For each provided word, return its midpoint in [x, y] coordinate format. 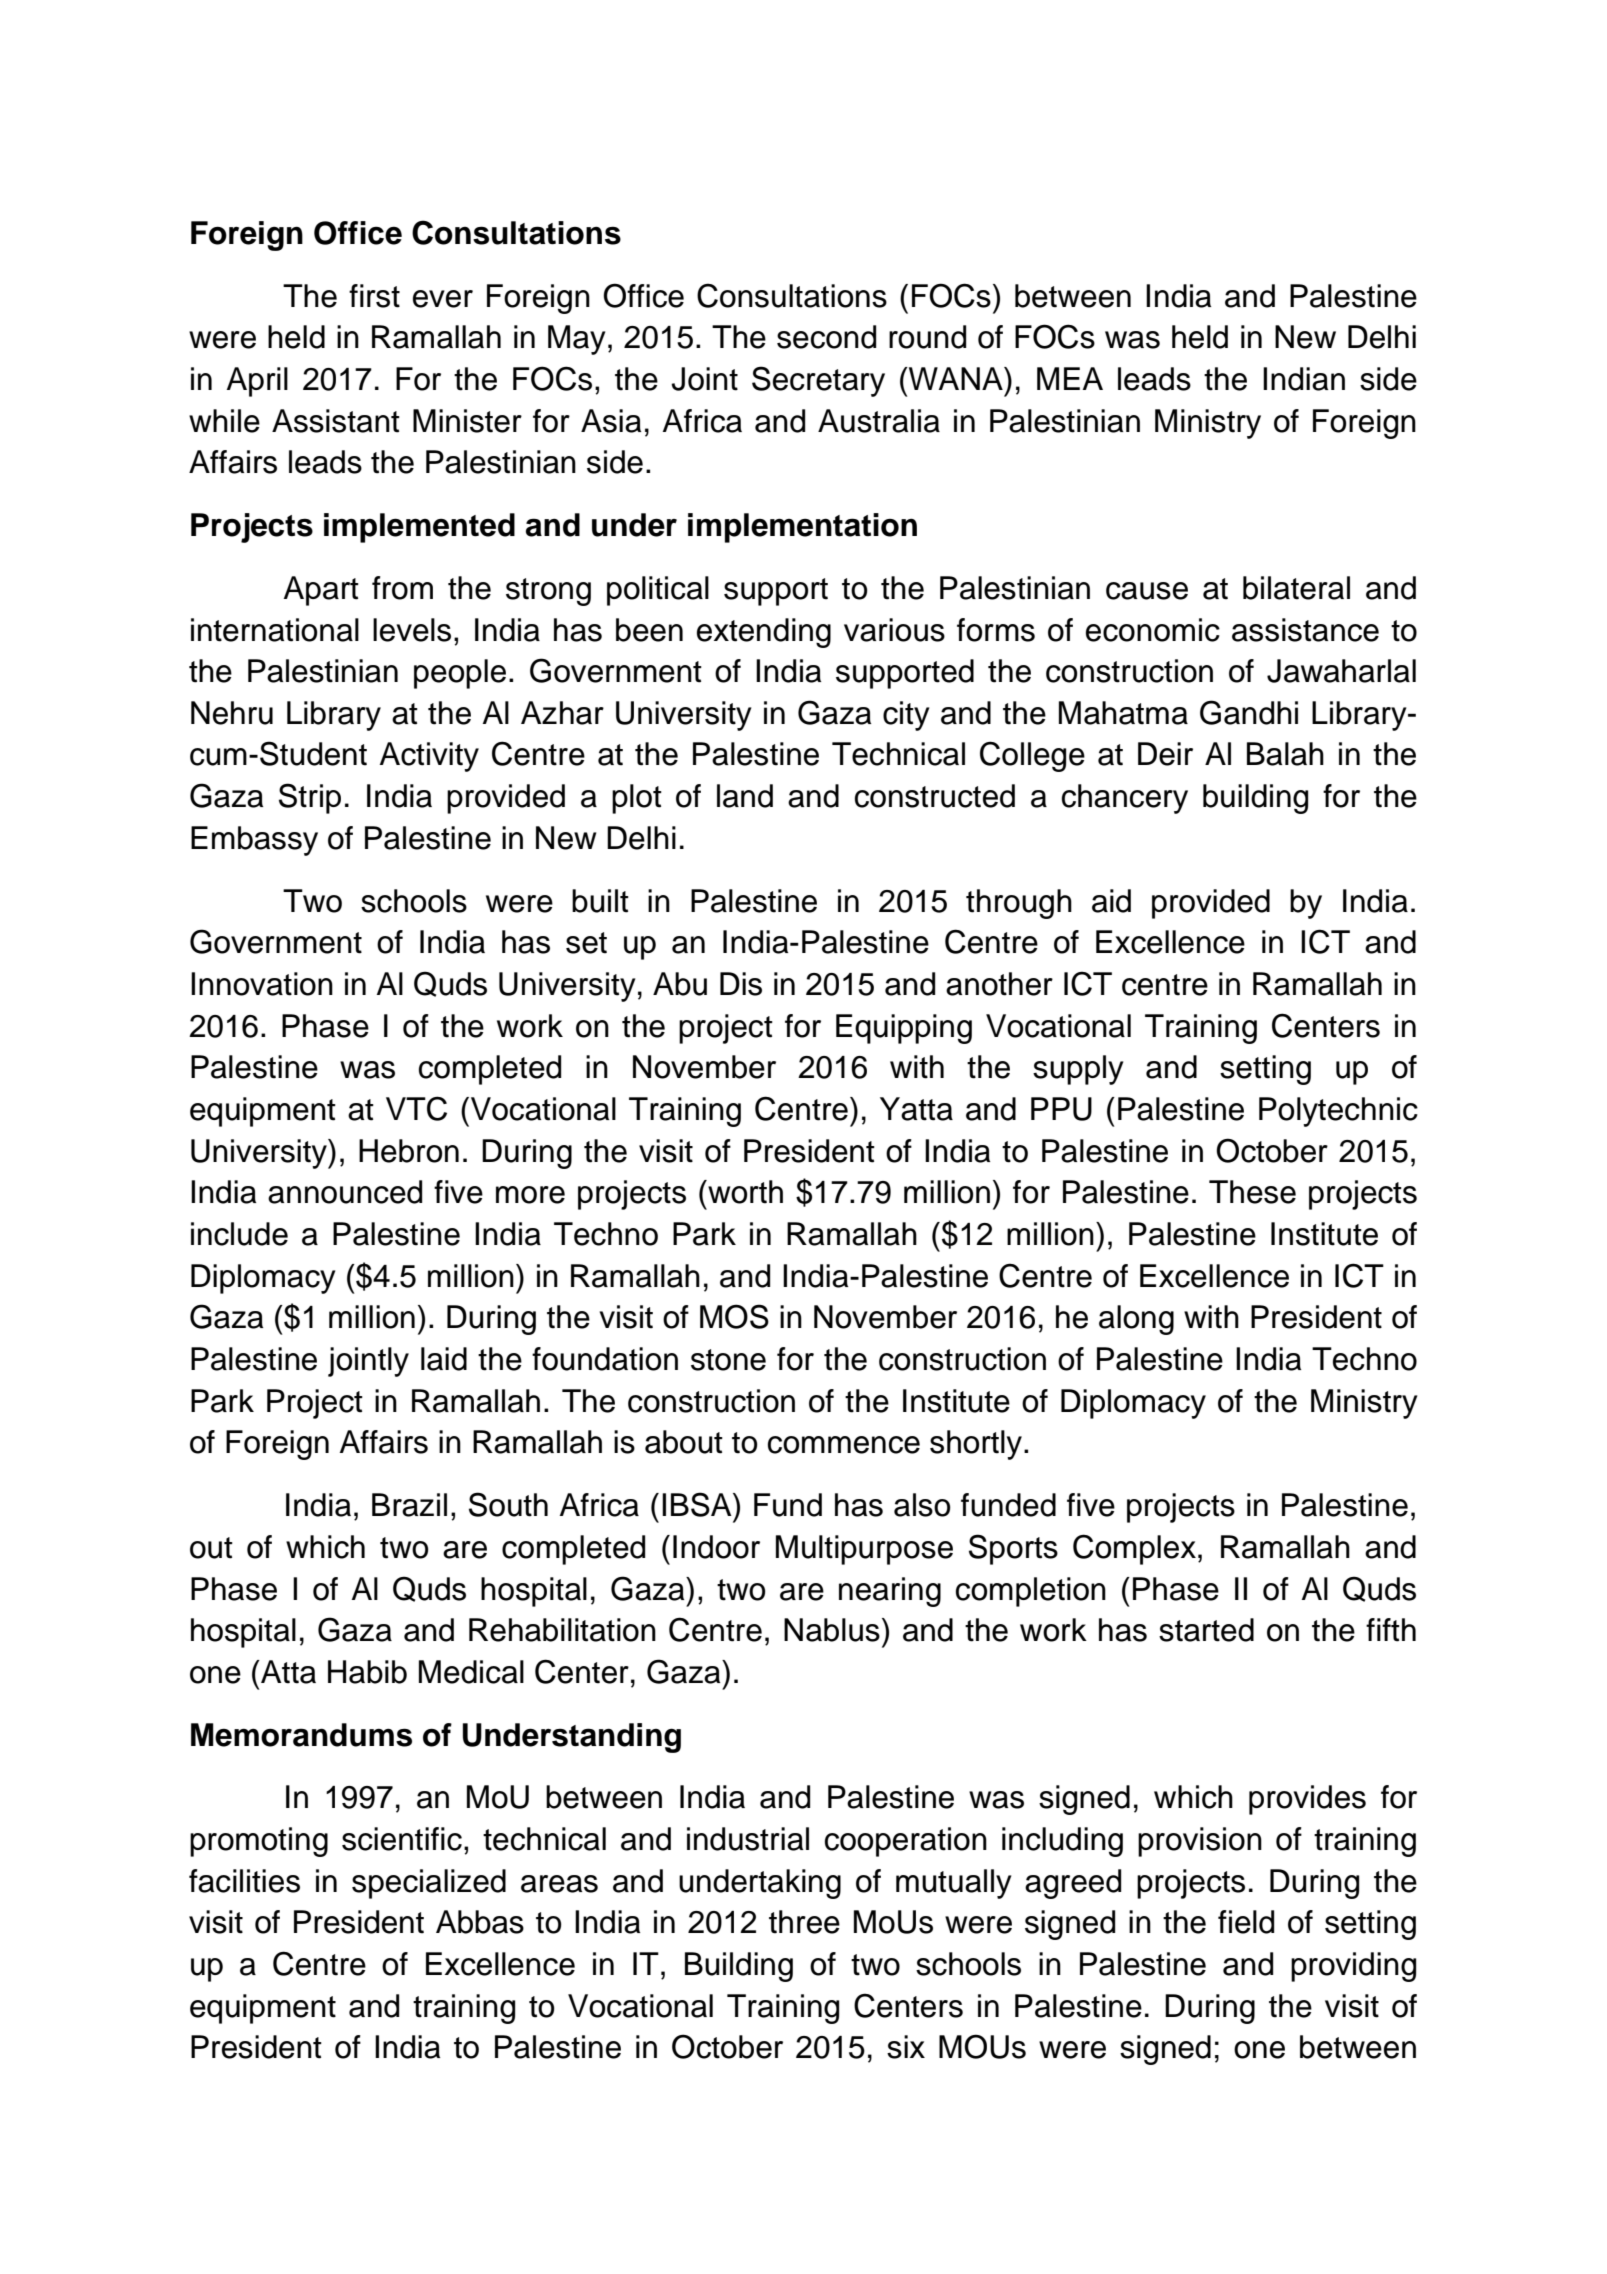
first [374, 296]
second [826, 337]
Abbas [480, 1922]
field [1246, 1922]
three [804, 1922]
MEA [1070, 378]
